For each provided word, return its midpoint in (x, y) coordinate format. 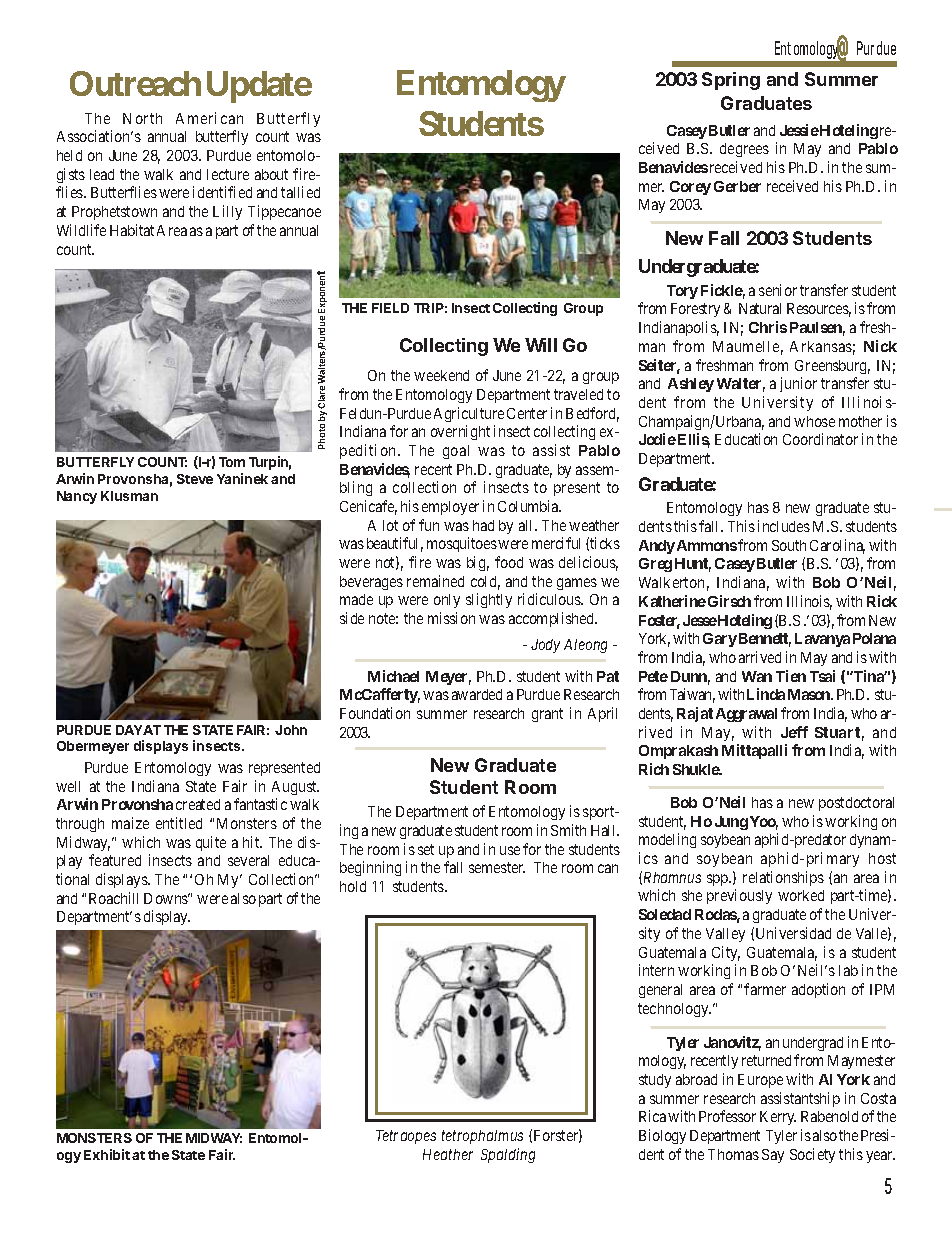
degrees (744, 150)
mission (451, 618)
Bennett (765, 640)
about (271, 174)
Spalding (508, 1155)
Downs (167, 898)
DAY (130, 730)
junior (798, 384)
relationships (783, 878)
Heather (448, 1154)
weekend (441, 375)
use (510, 850)
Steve (195, 479)
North (142, 118)
